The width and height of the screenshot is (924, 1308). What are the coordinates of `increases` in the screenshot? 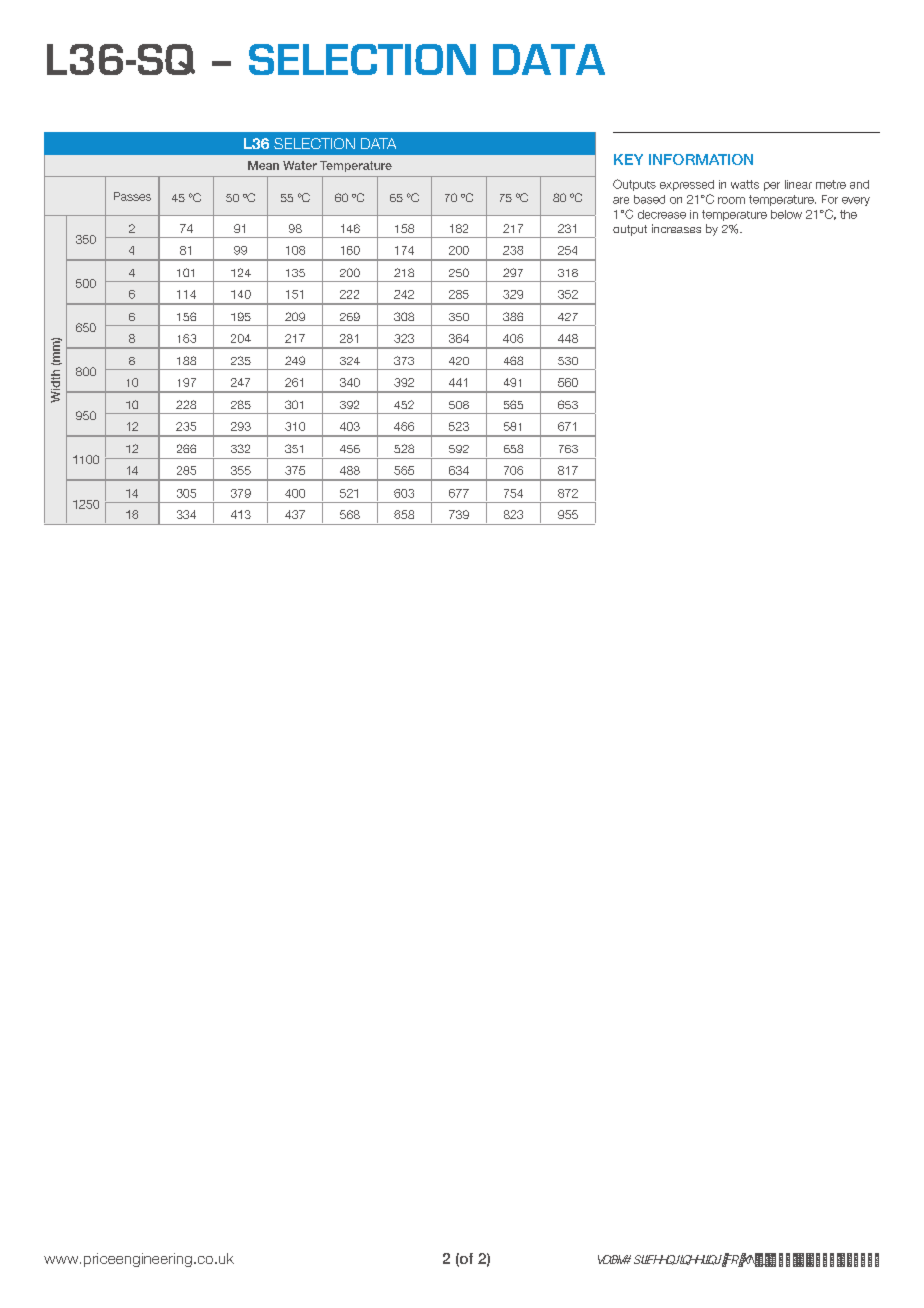 It's located at (676, 228).
